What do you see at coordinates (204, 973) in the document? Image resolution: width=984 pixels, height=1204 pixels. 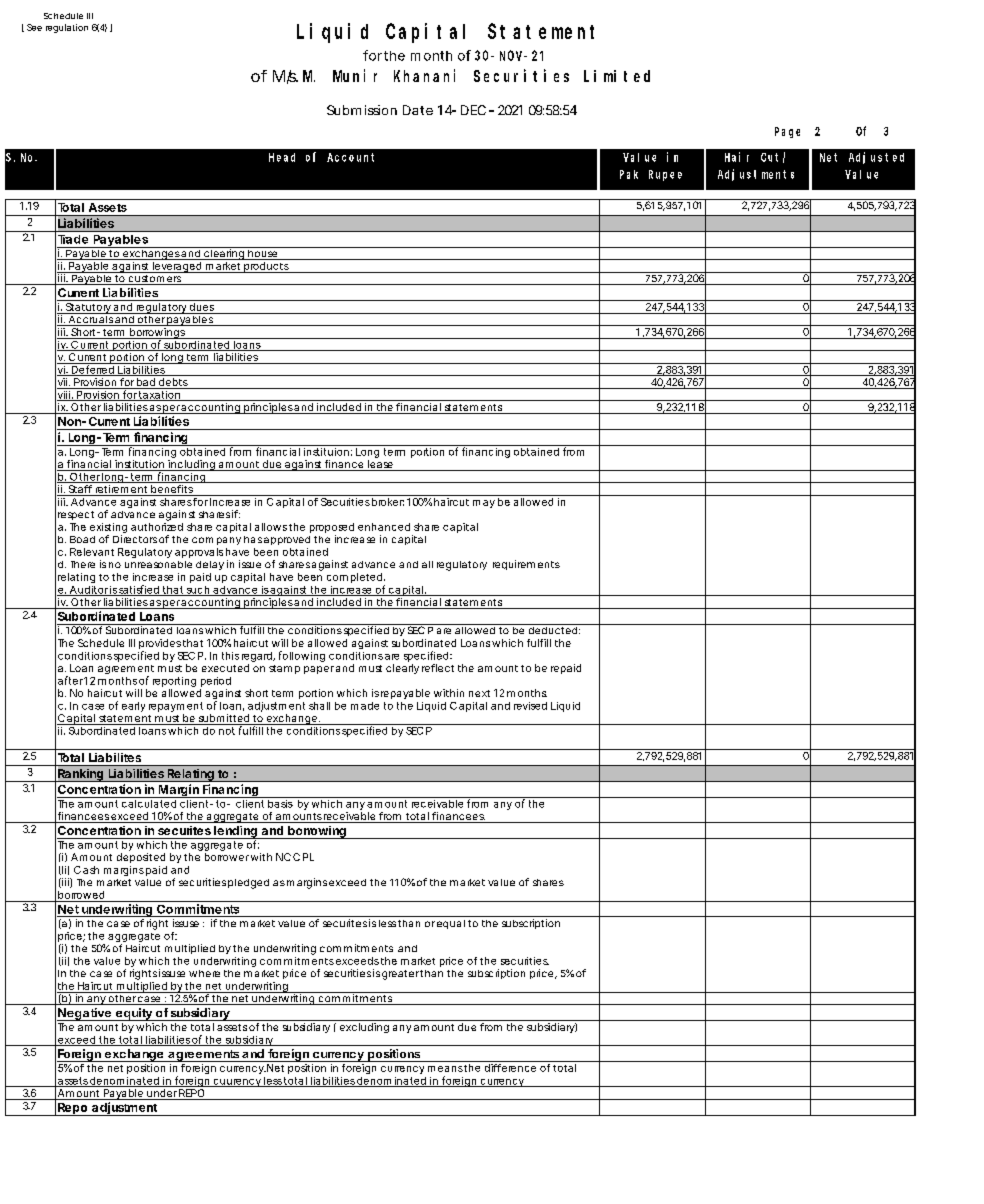 I see `where` at bounding box center [204, 973].
